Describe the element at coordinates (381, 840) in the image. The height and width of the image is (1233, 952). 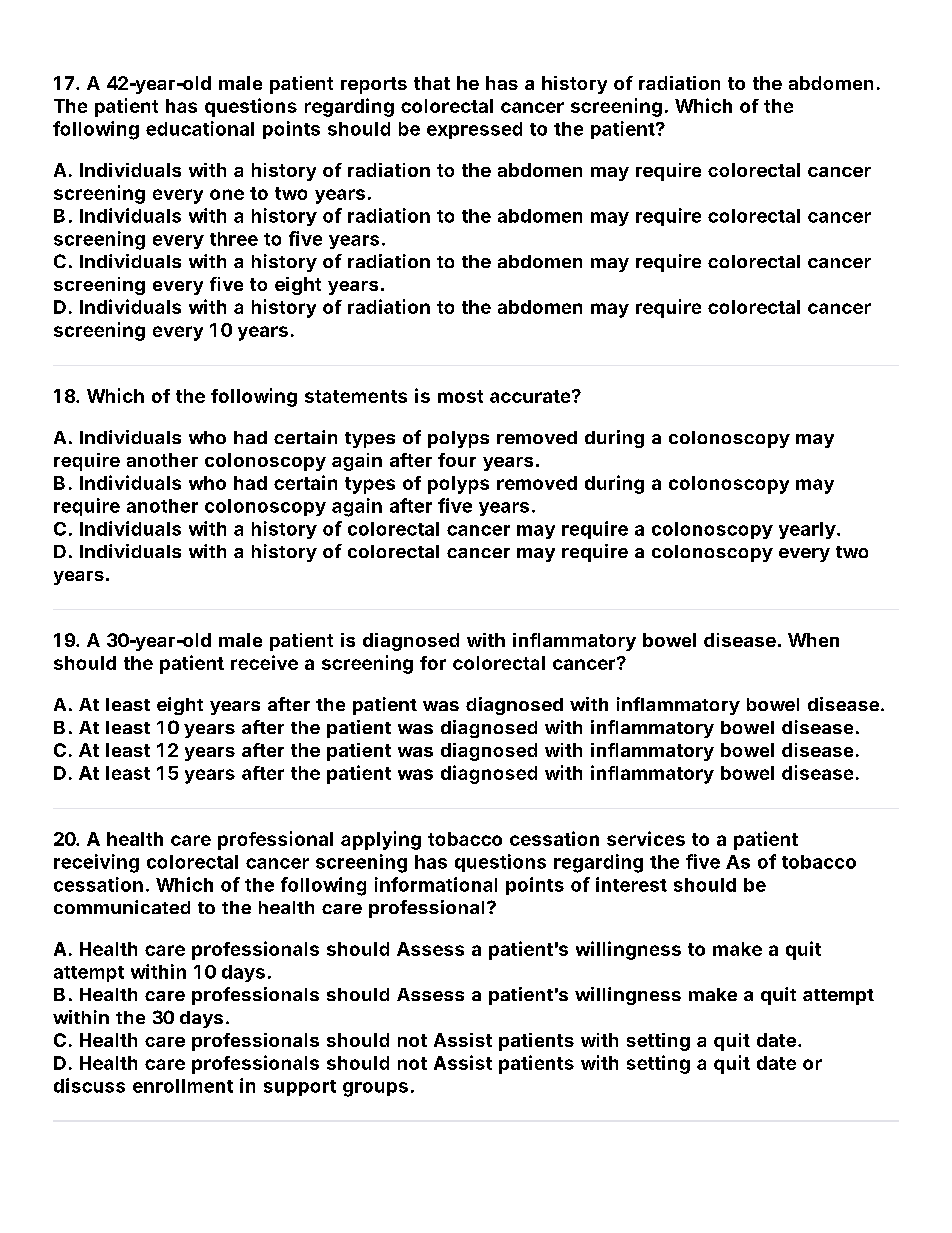
I see `applying` at that location.
